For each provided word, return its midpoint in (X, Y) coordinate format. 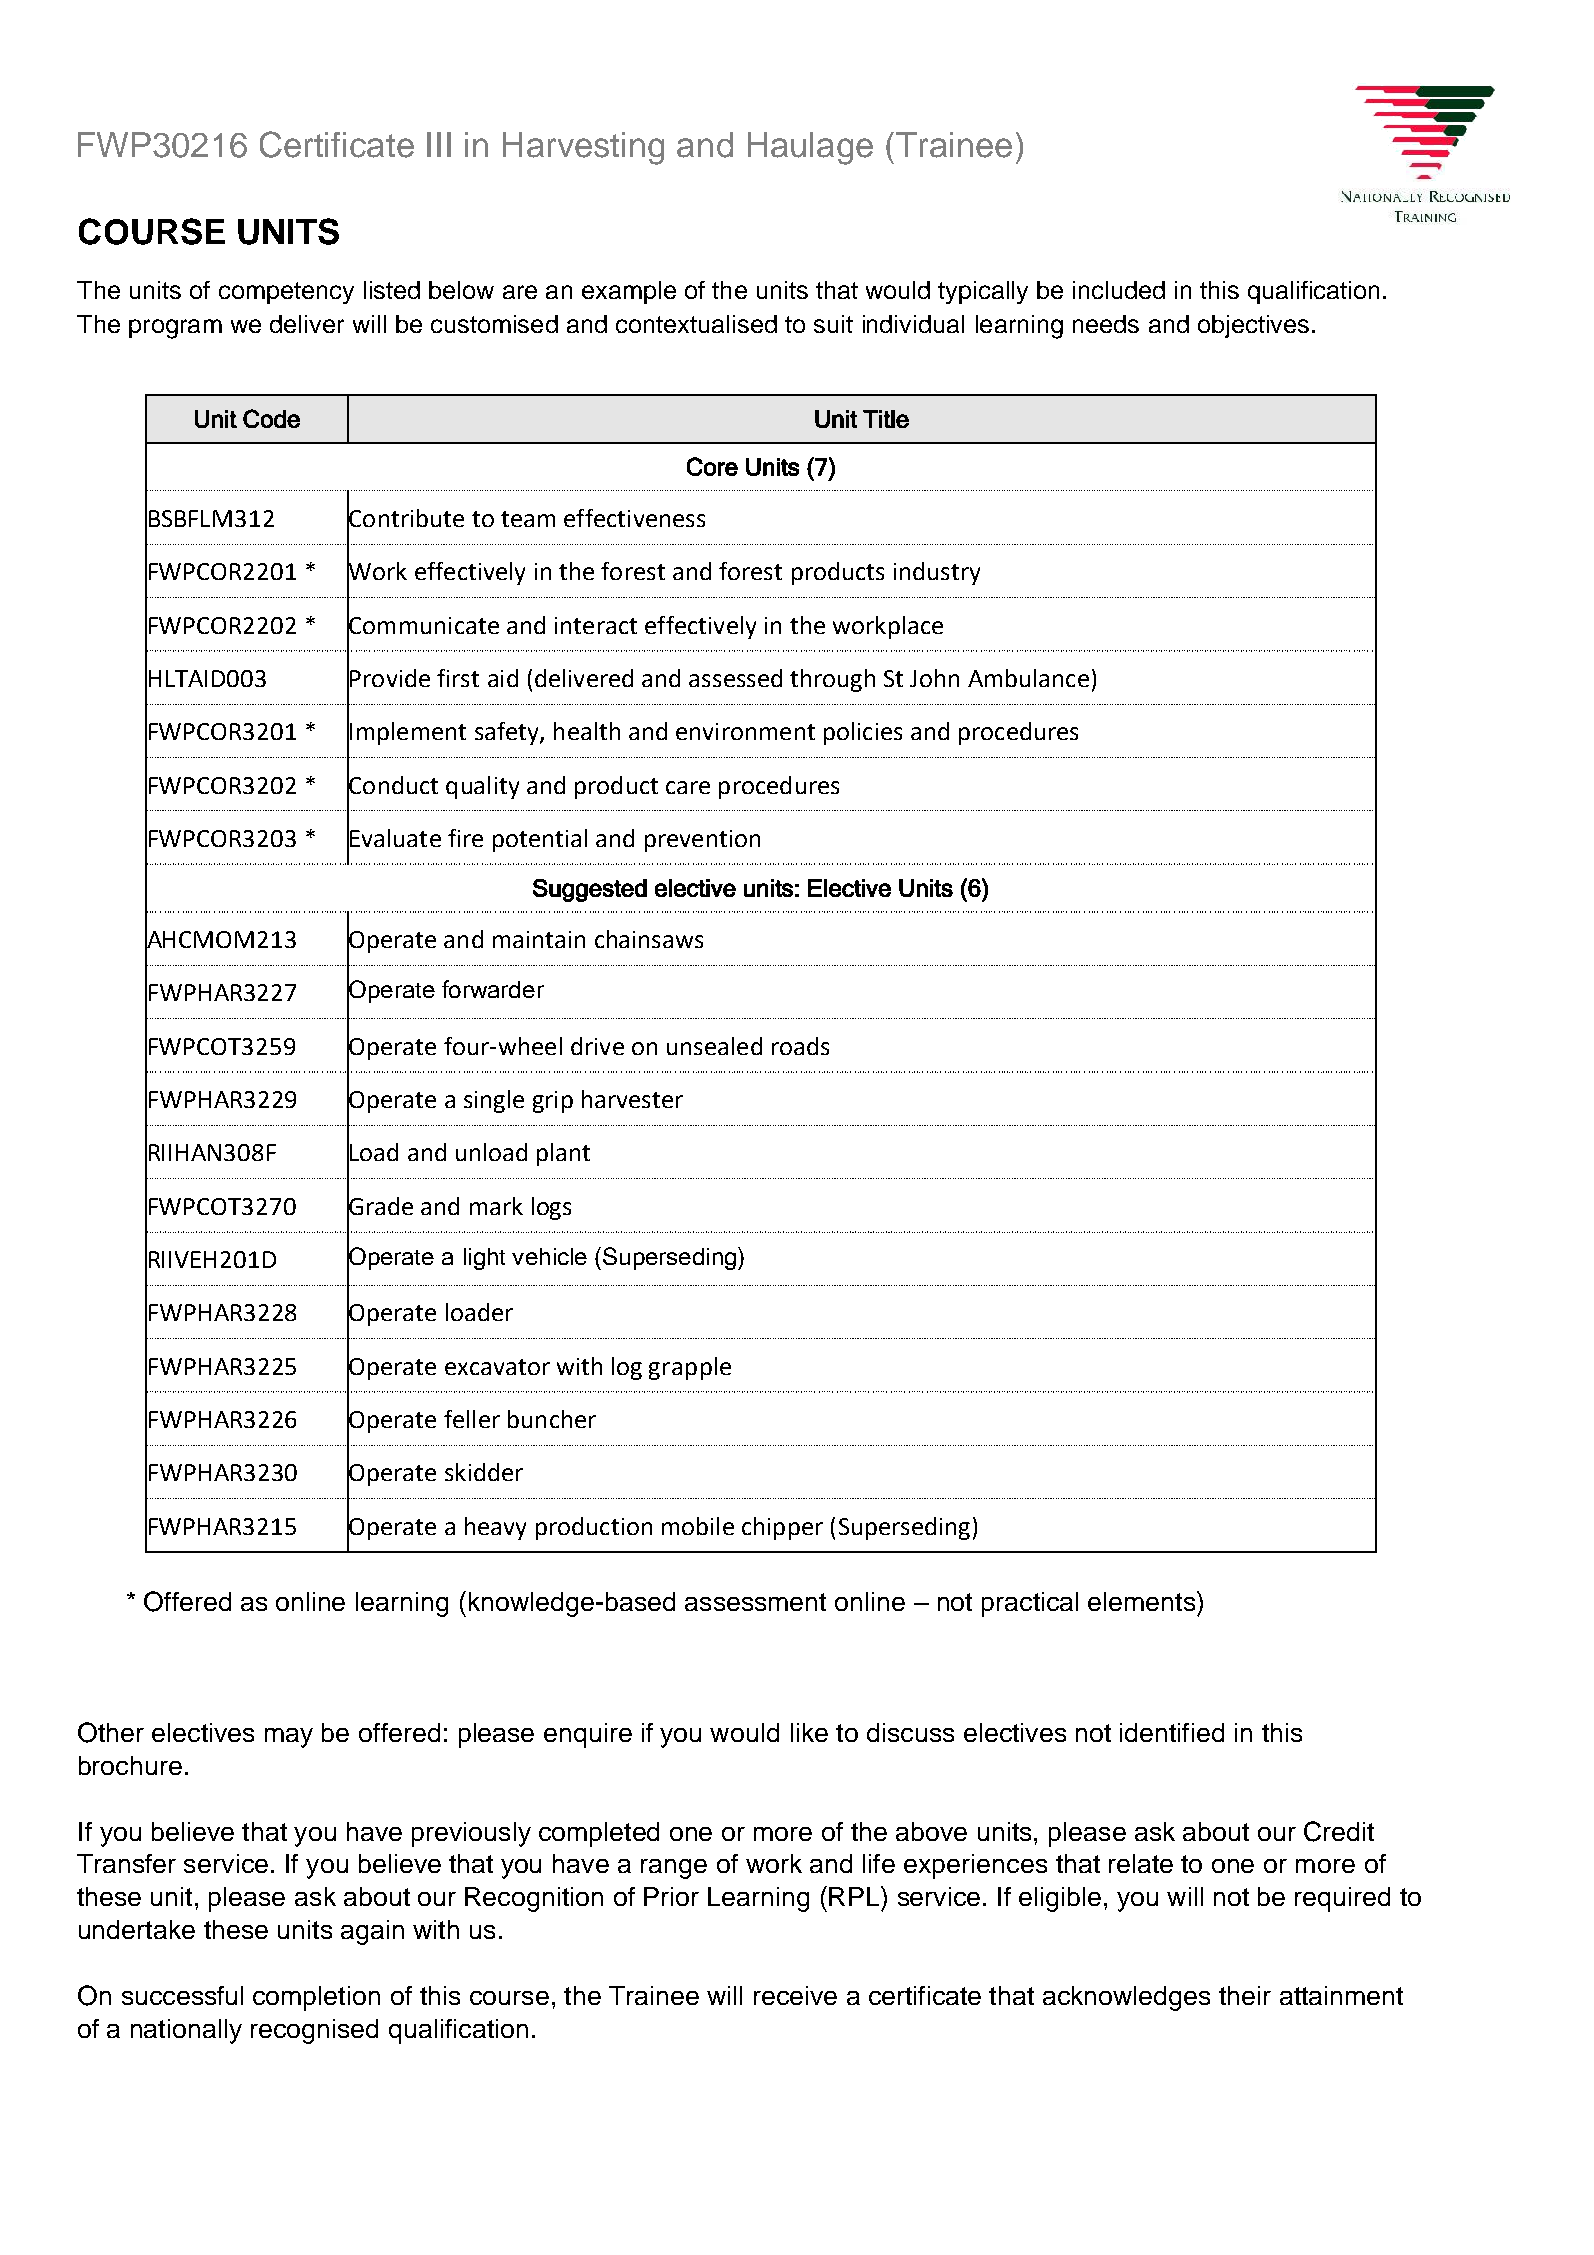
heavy (495, 1528)
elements (1143, 1601)
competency (286, 293)
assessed (735, 678)
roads (800, 1046)
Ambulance (1028, 678)
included (1119, 290)
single (494, 1101)
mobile (698, 1526)
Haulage (810, 148)
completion (316, 1998)
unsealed (714, 1046)
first (458, 678)
